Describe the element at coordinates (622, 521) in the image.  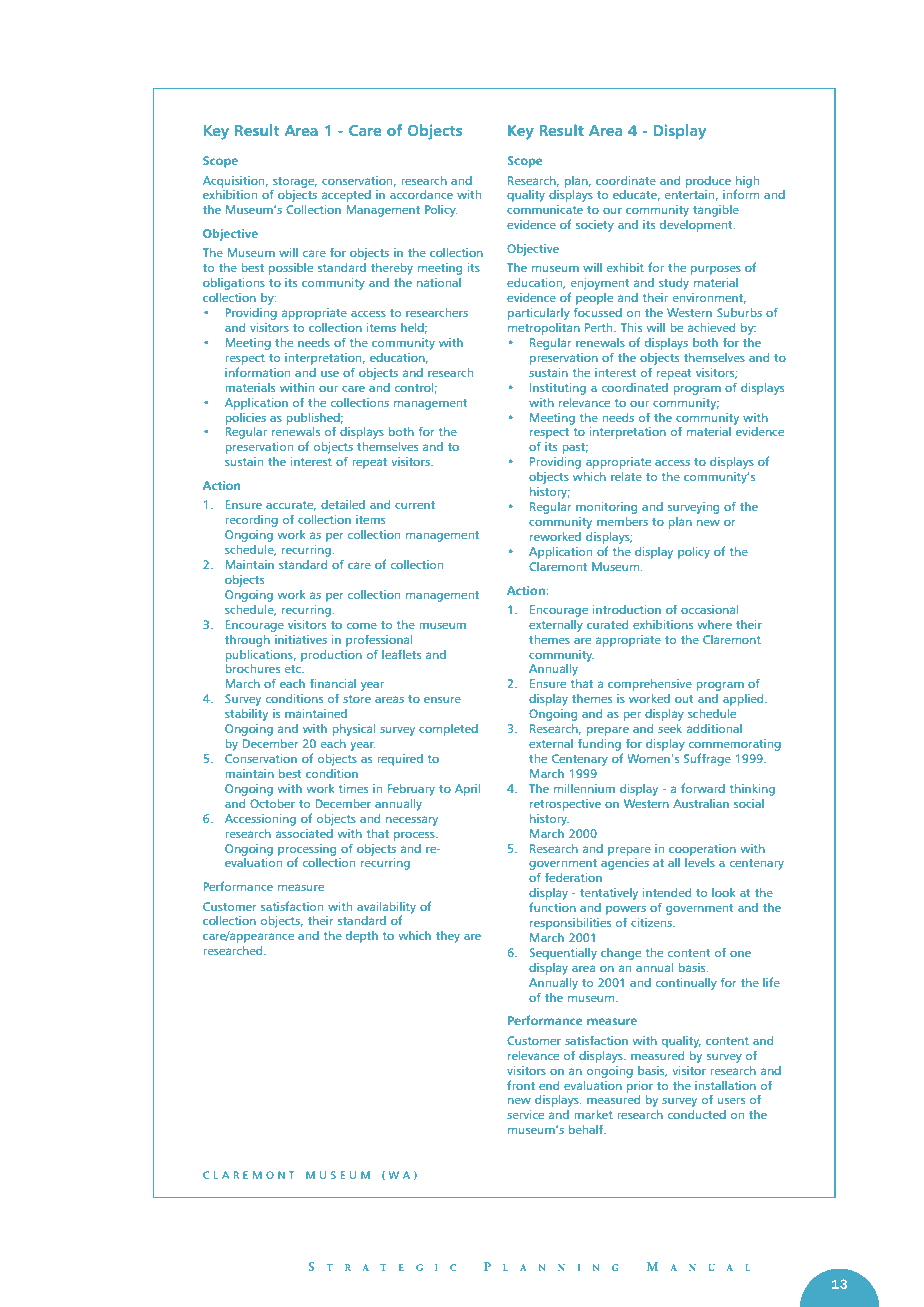
I see `members` at that location.
